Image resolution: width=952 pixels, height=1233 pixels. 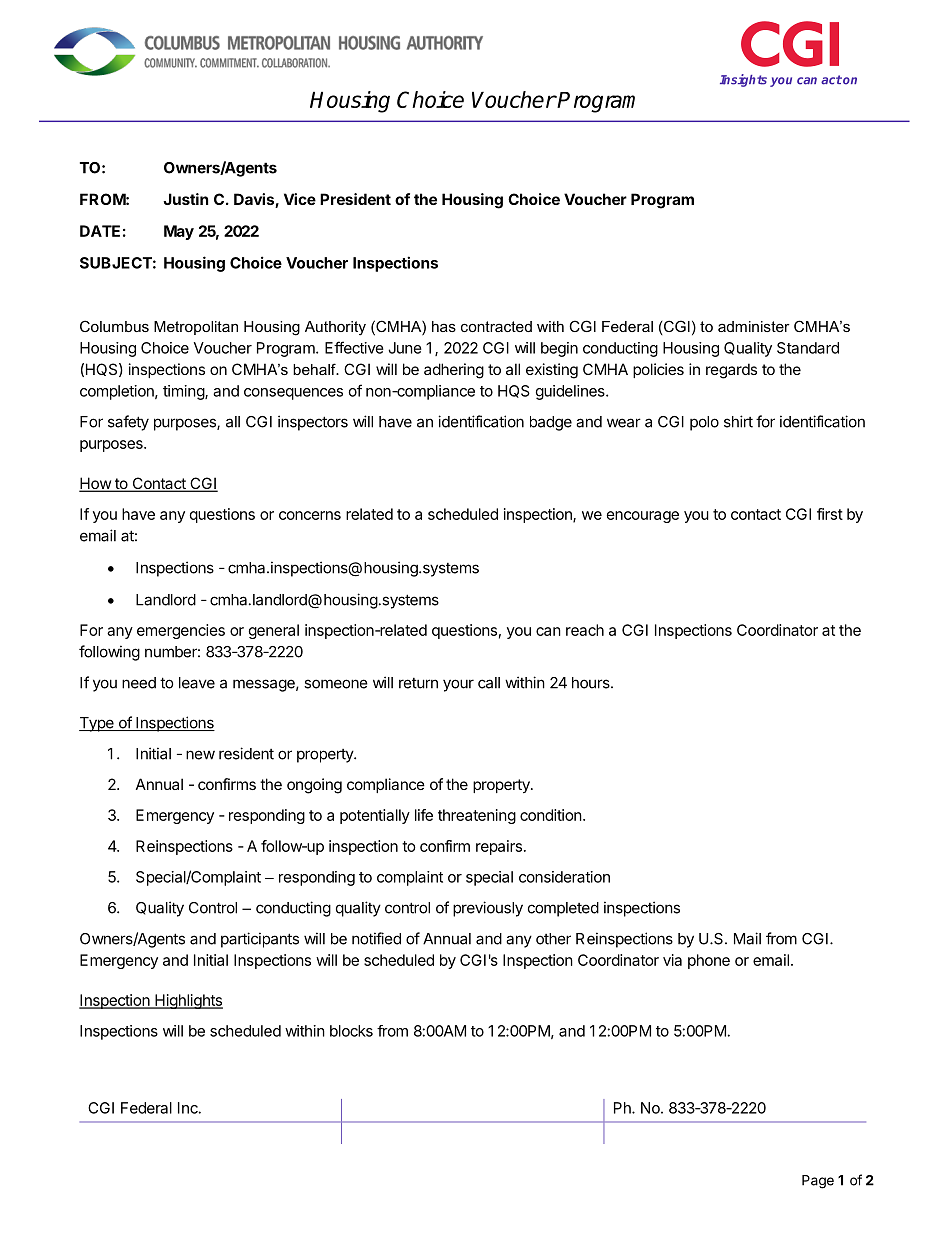 What do you see at coordinates (200, 755) in the screenshot?
I see `new` at bounding box center [200, 755].
